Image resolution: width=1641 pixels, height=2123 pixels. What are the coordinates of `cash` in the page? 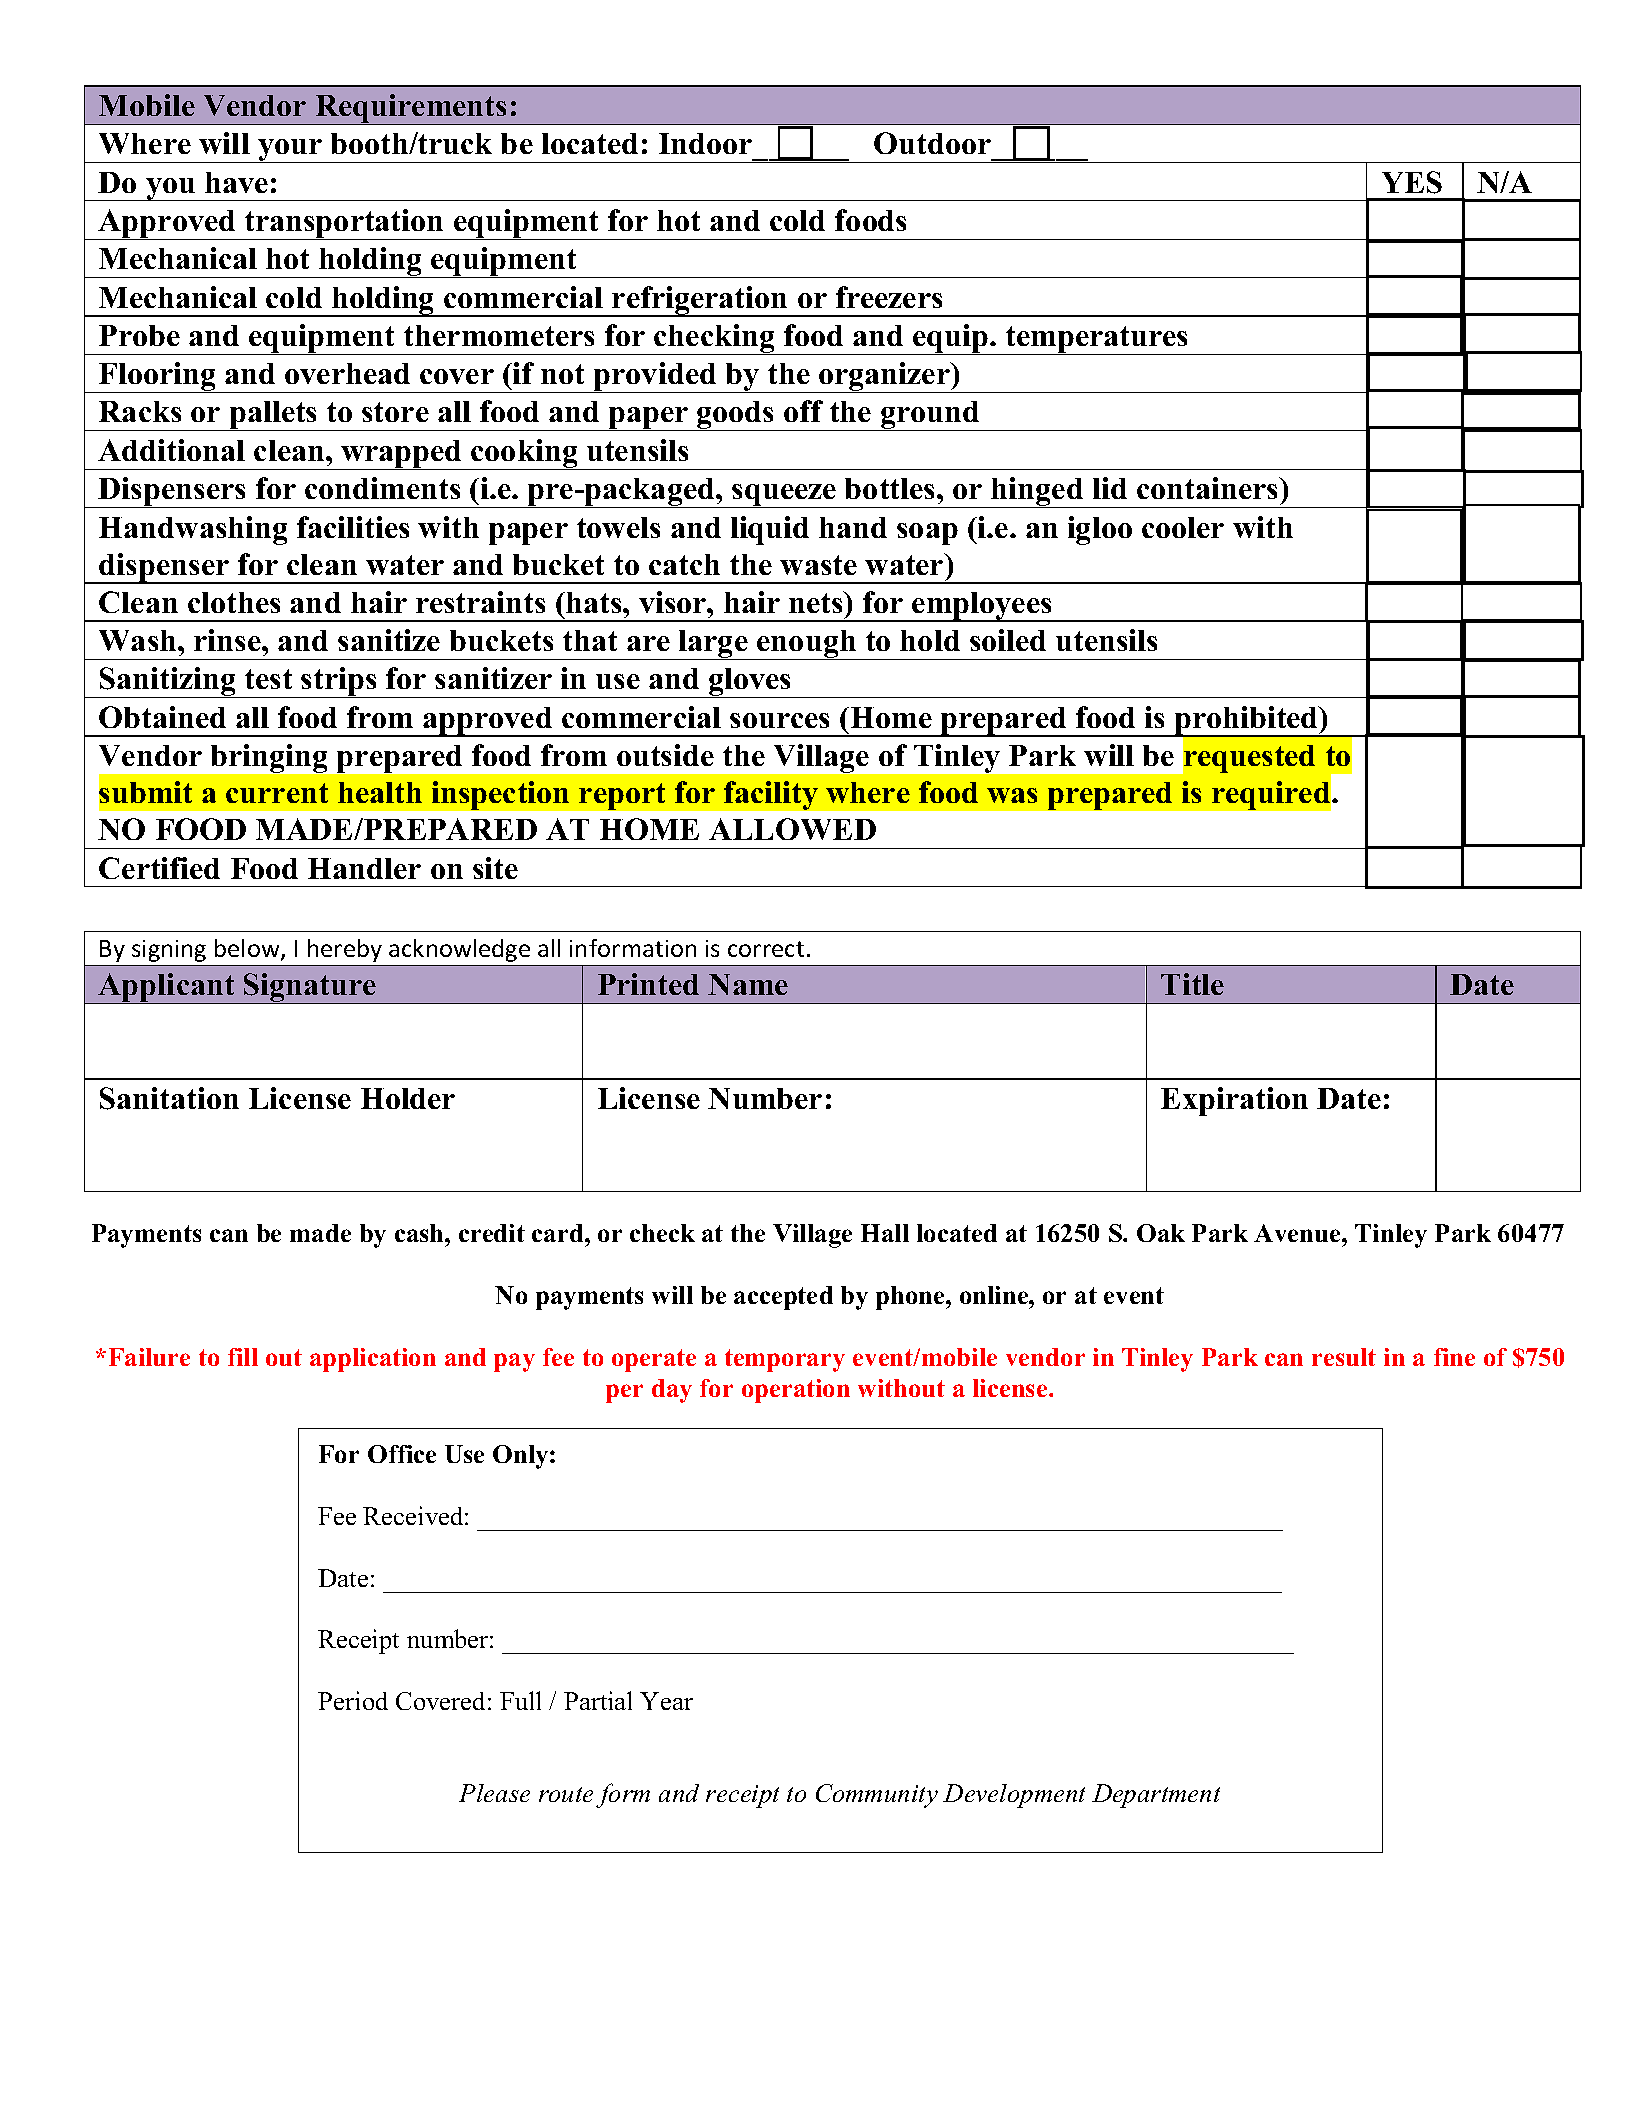 It's located at (420, 1233).
